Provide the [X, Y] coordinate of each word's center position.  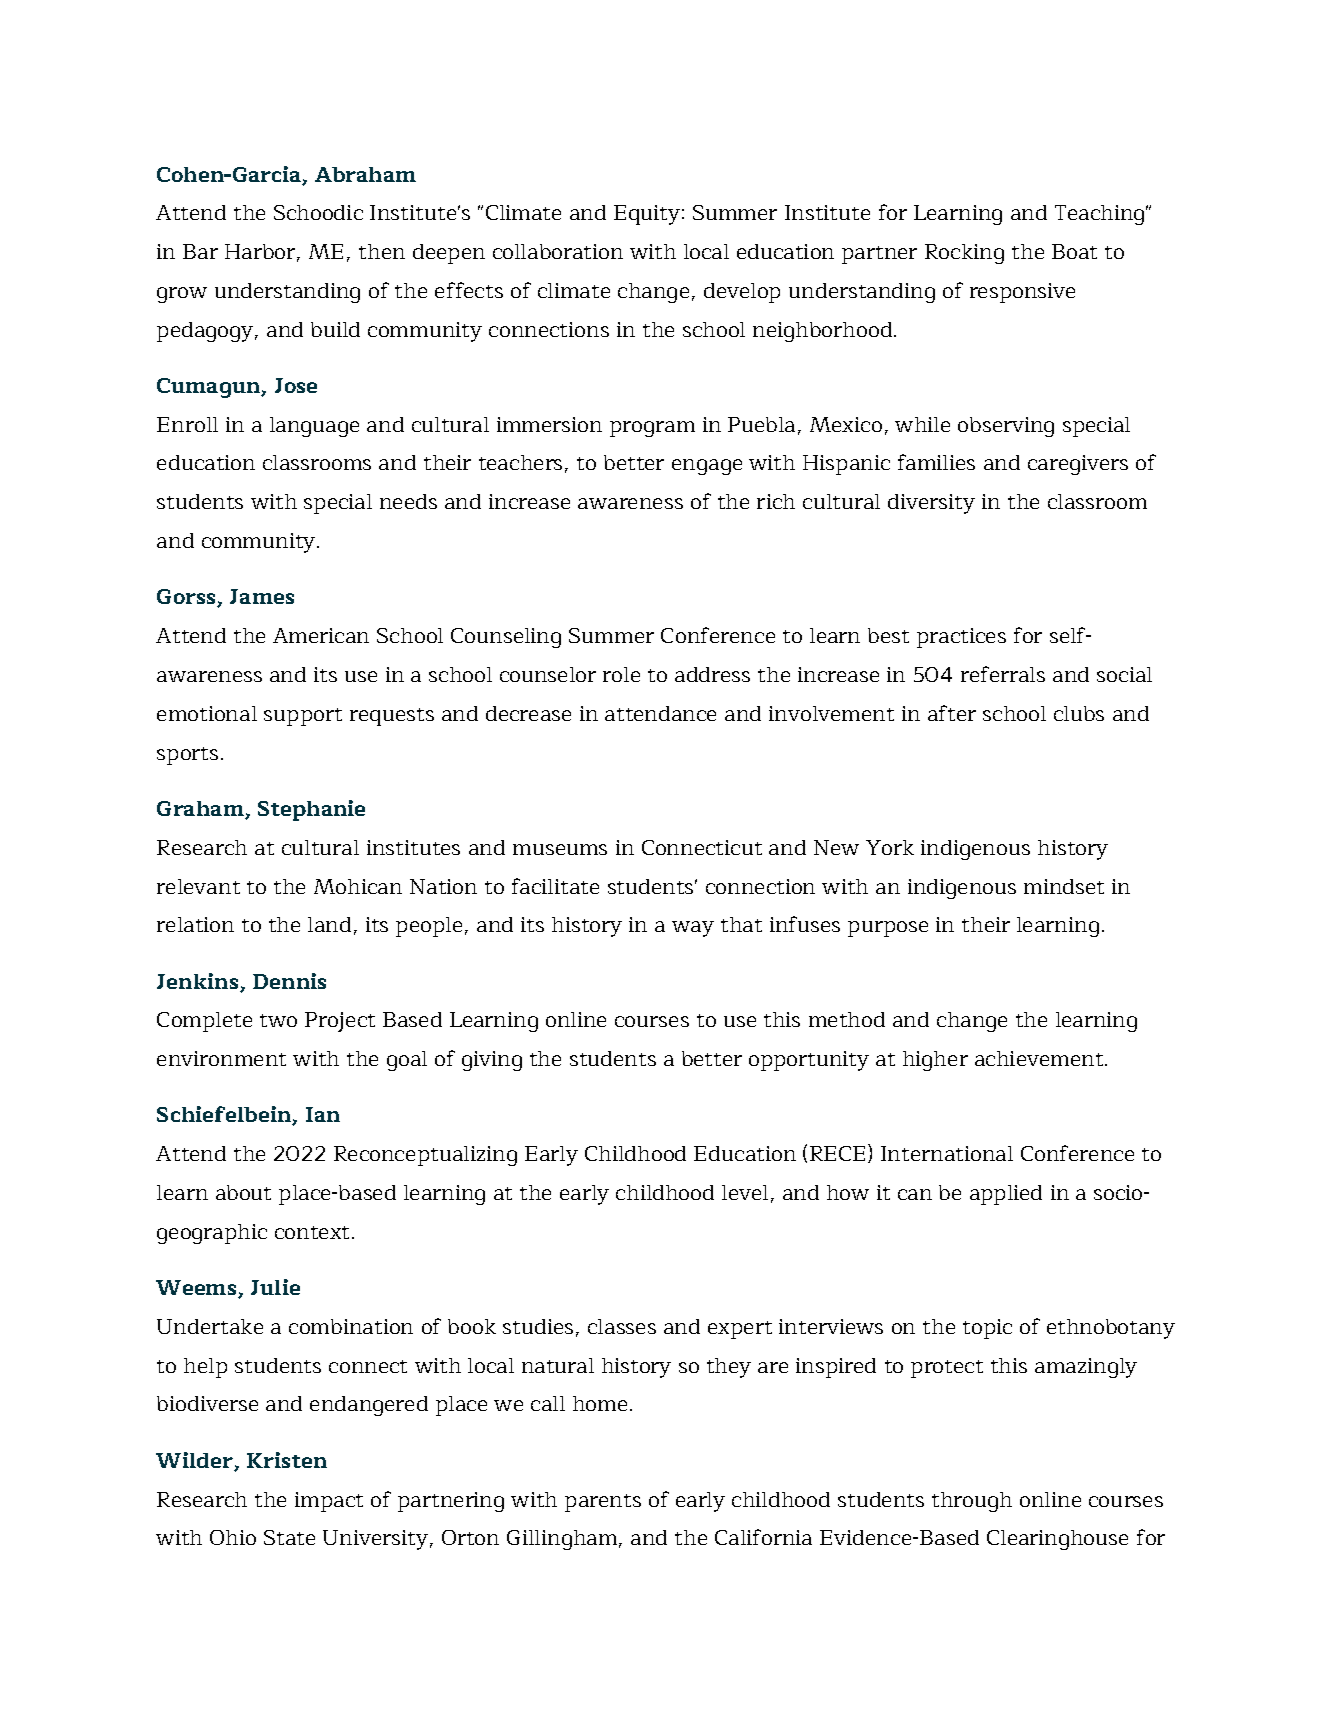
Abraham [365, 174]
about [243, 1192]
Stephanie [311, 810]
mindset [1064, 886]
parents [603, 1503]
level [745, 1192]
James [262, 596]
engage [707, 467]
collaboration [558, 251]
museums [560, 849]
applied [1006, 1195]
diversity [931, 504]
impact [329, 1502]
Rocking [964, 254]
